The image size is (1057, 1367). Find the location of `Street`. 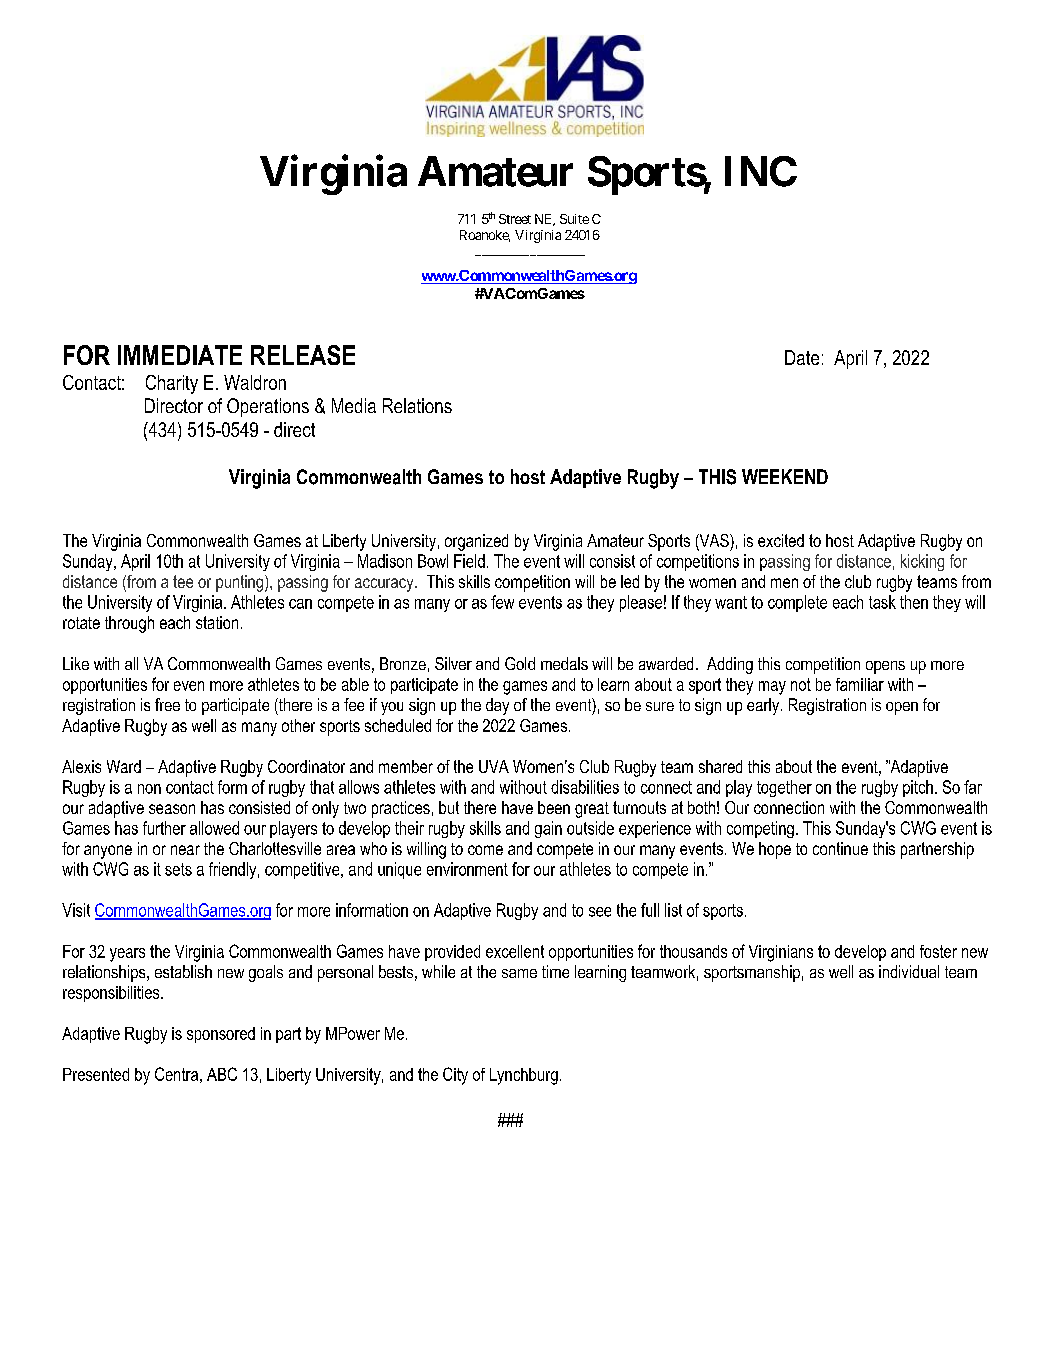

Street is located at coordinates (515, 219).
